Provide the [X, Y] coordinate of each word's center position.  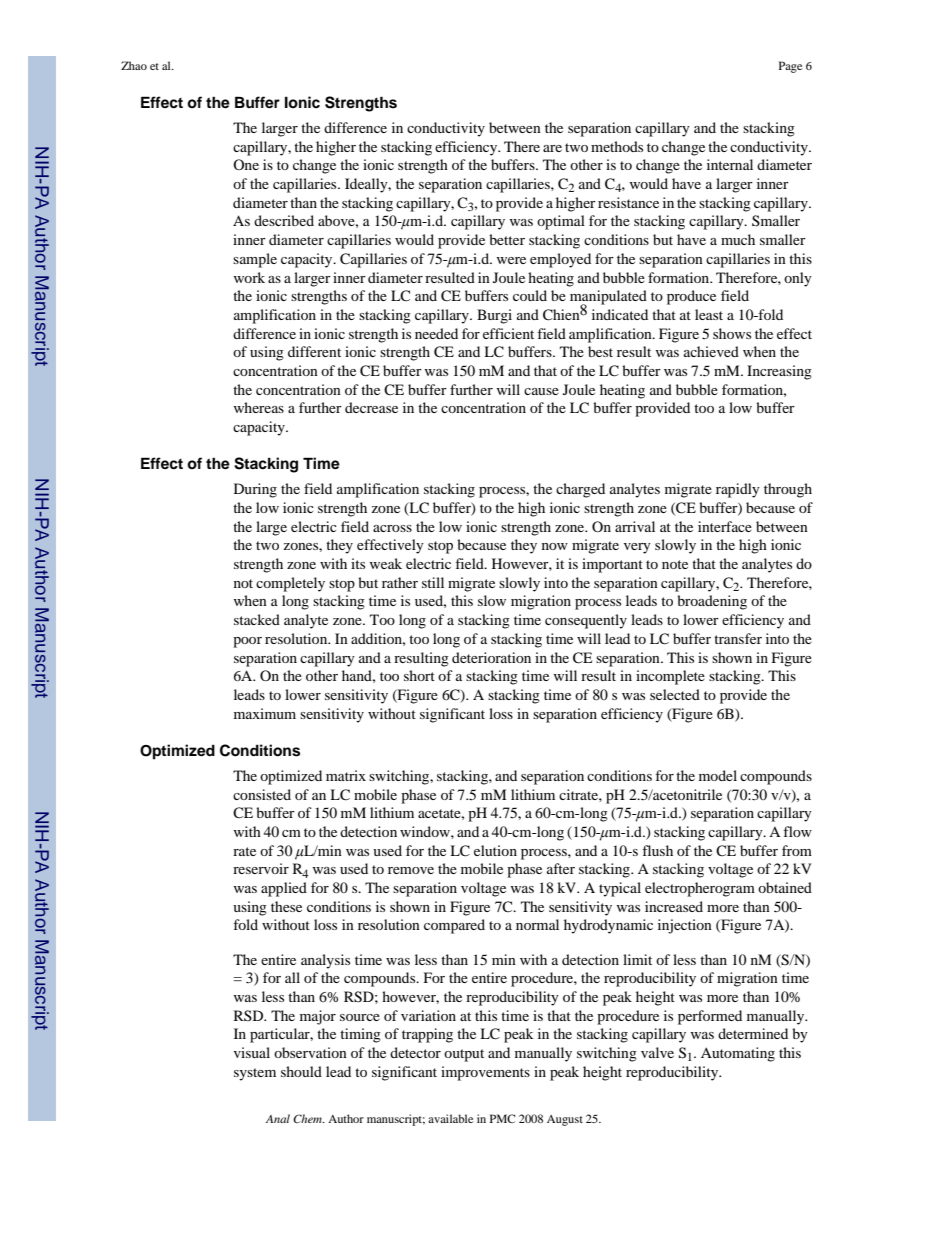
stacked [257, 619]
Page [790, 67]
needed [436, 333]
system [255, 1074]
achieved [711, 351]
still [433, 582]
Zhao [134, 65]
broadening [712, 602]
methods [617, 146]
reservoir [261, 868]
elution [495, 850]
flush [657, 850]
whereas [259, 407]
